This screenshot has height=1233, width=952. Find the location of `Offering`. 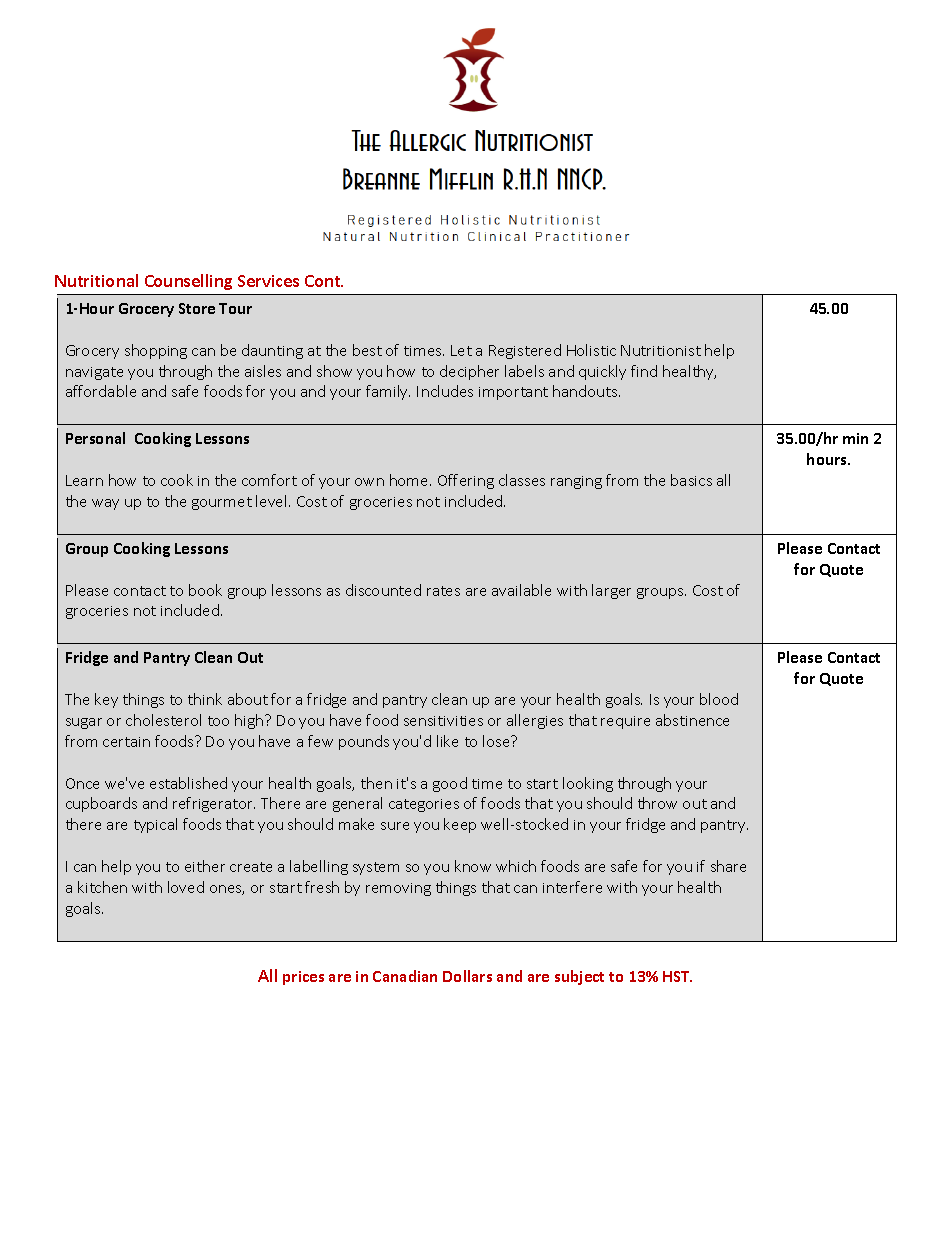

Offering is located at coordinates (466, 481).
